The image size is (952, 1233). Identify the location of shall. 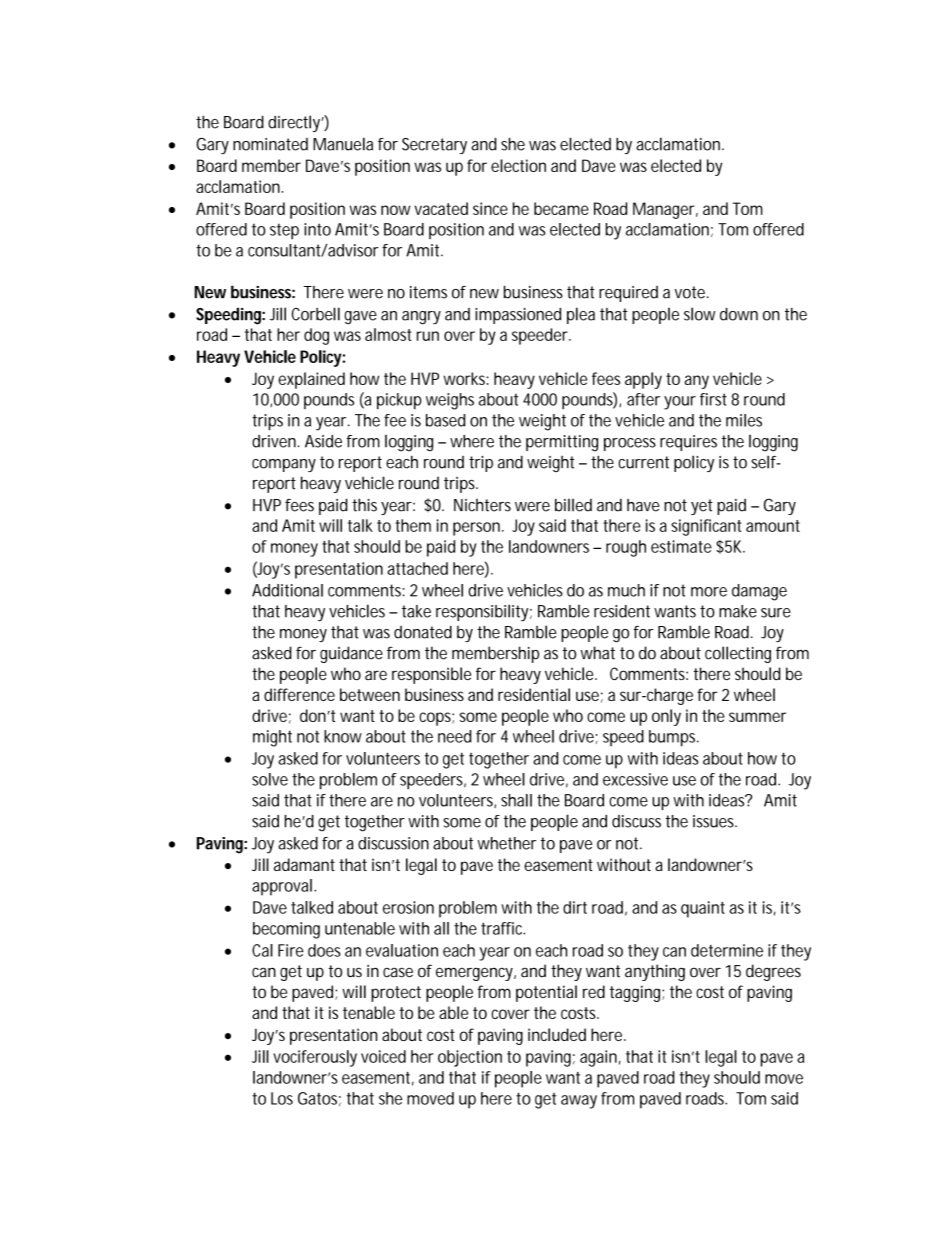
(516, 800).
